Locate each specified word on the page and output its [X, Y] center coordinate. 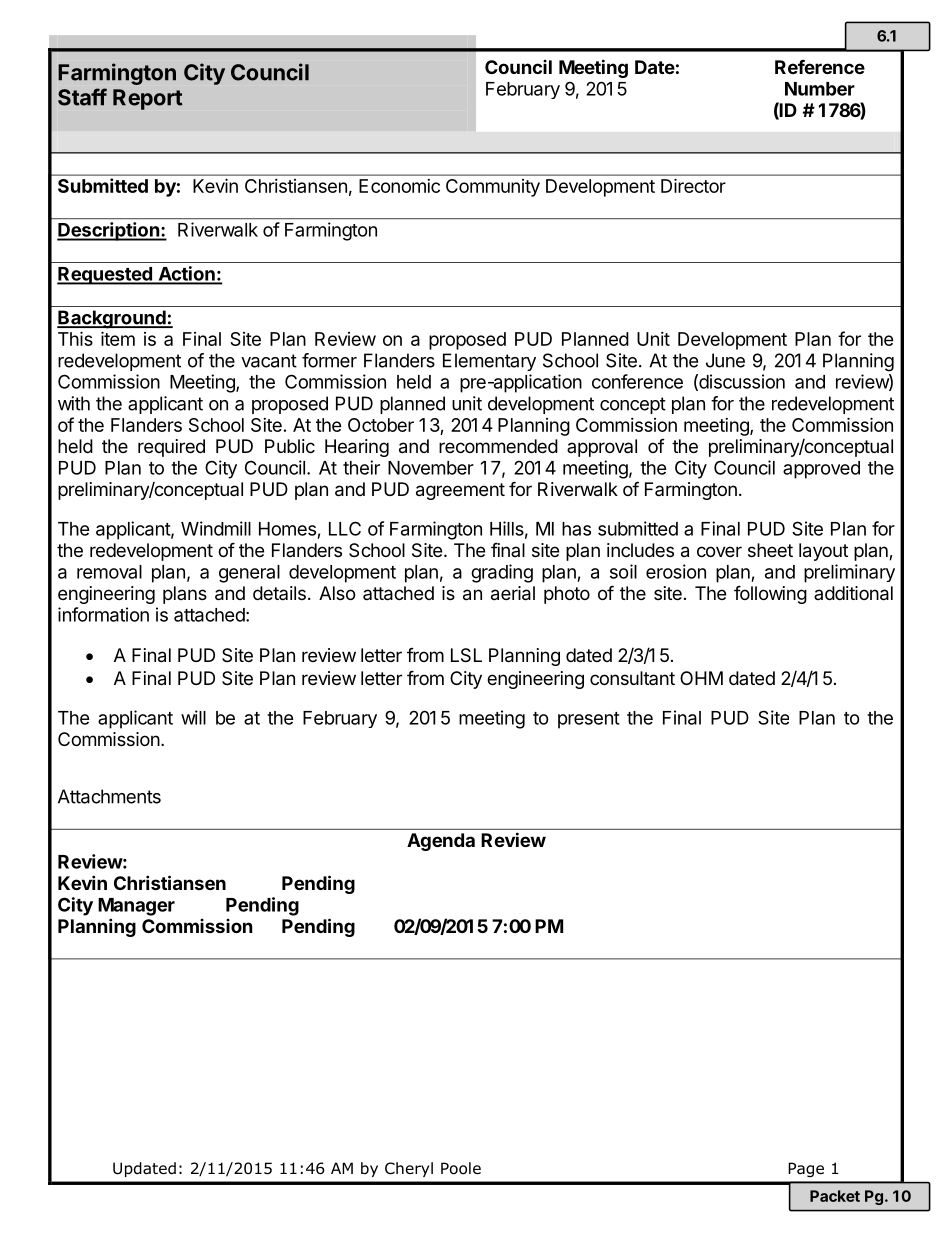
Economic [399, 186]
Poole [461, 1168]
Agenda [441, 842]
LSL [466, 655]
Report [147, 99]
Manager [136, 907]
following [770, 594]
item [118, 338]
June [725, 360]
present [589, 720]
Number [820, 89]
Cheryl [409, 1169]
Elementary [489, 362]
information [103, 614]
